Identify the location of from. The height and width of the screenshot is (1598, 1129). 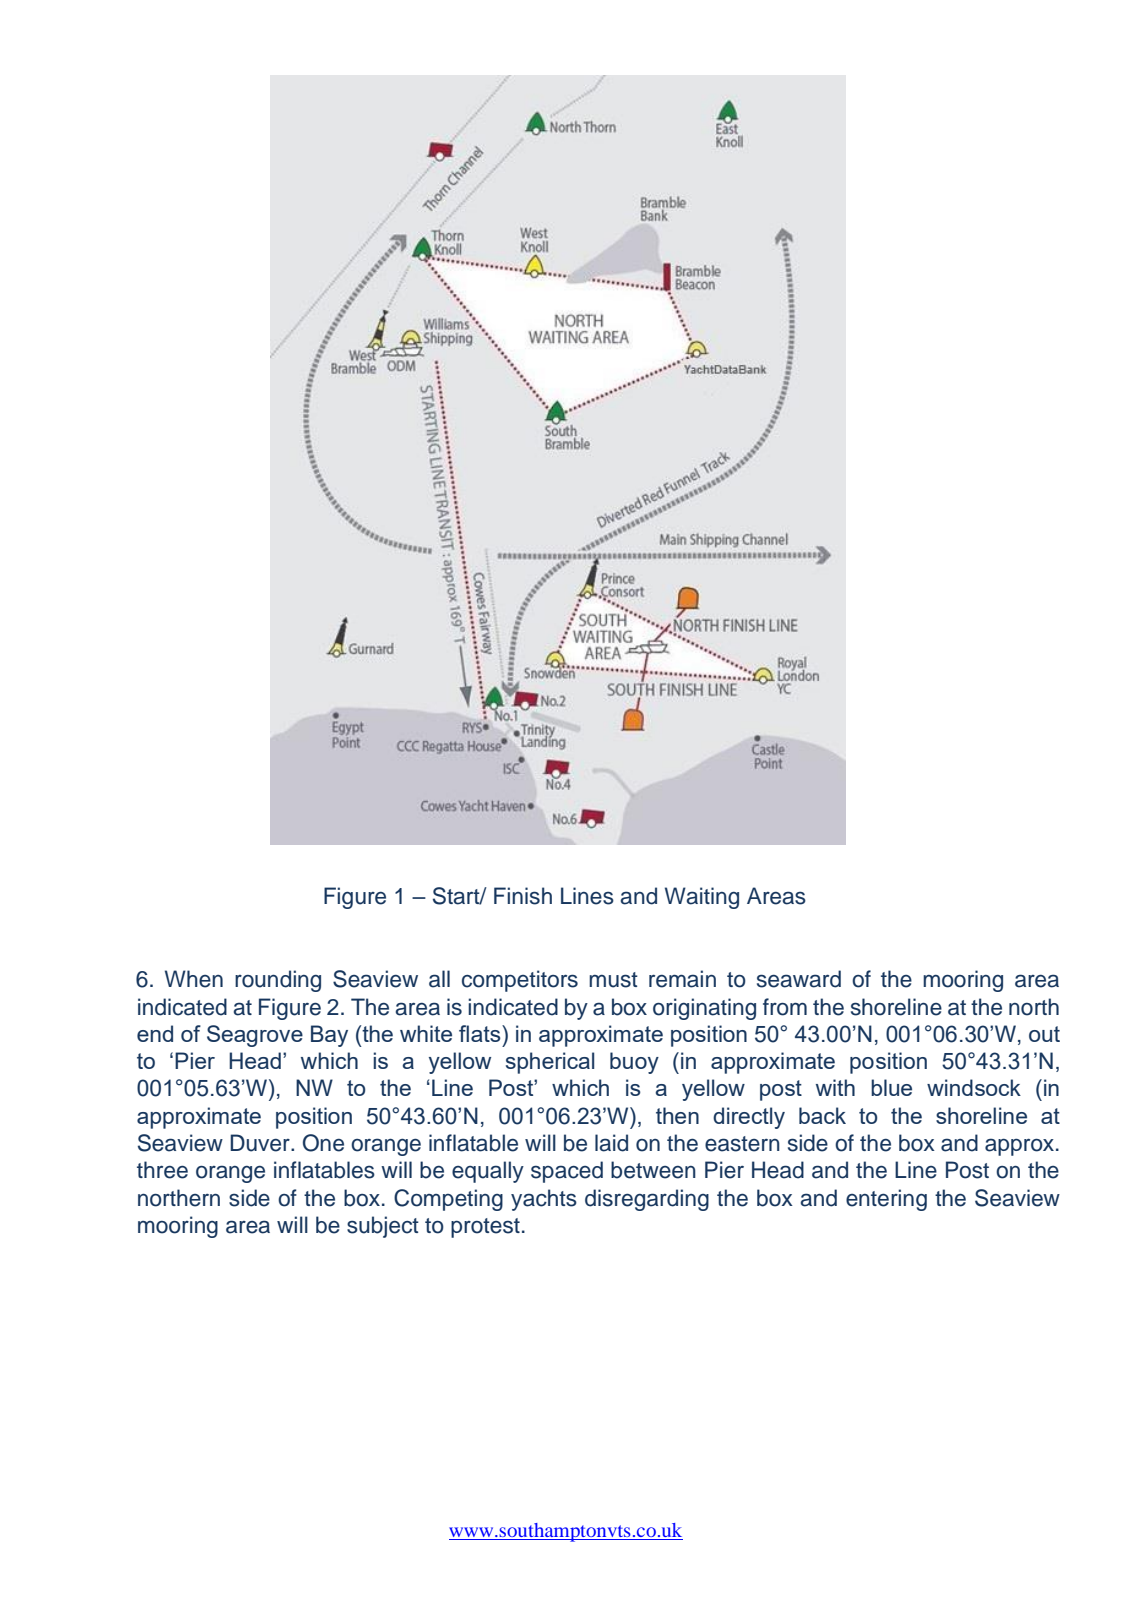
(785, 1007).
